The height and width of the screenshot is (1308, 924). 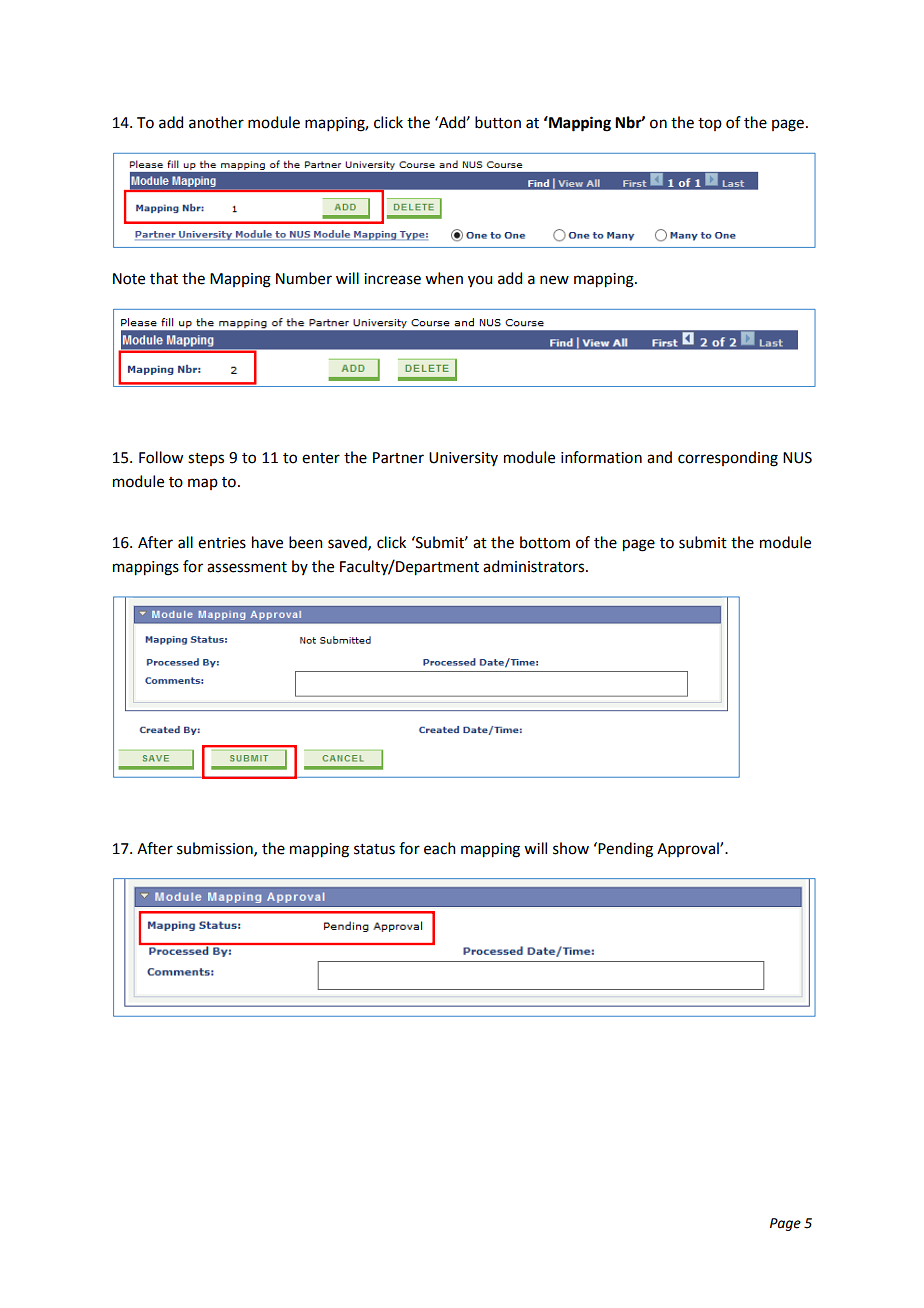 What do you see at coordinates (216, 849) in the screenshot?
I see `submission` at bounding box center [216, 849].
